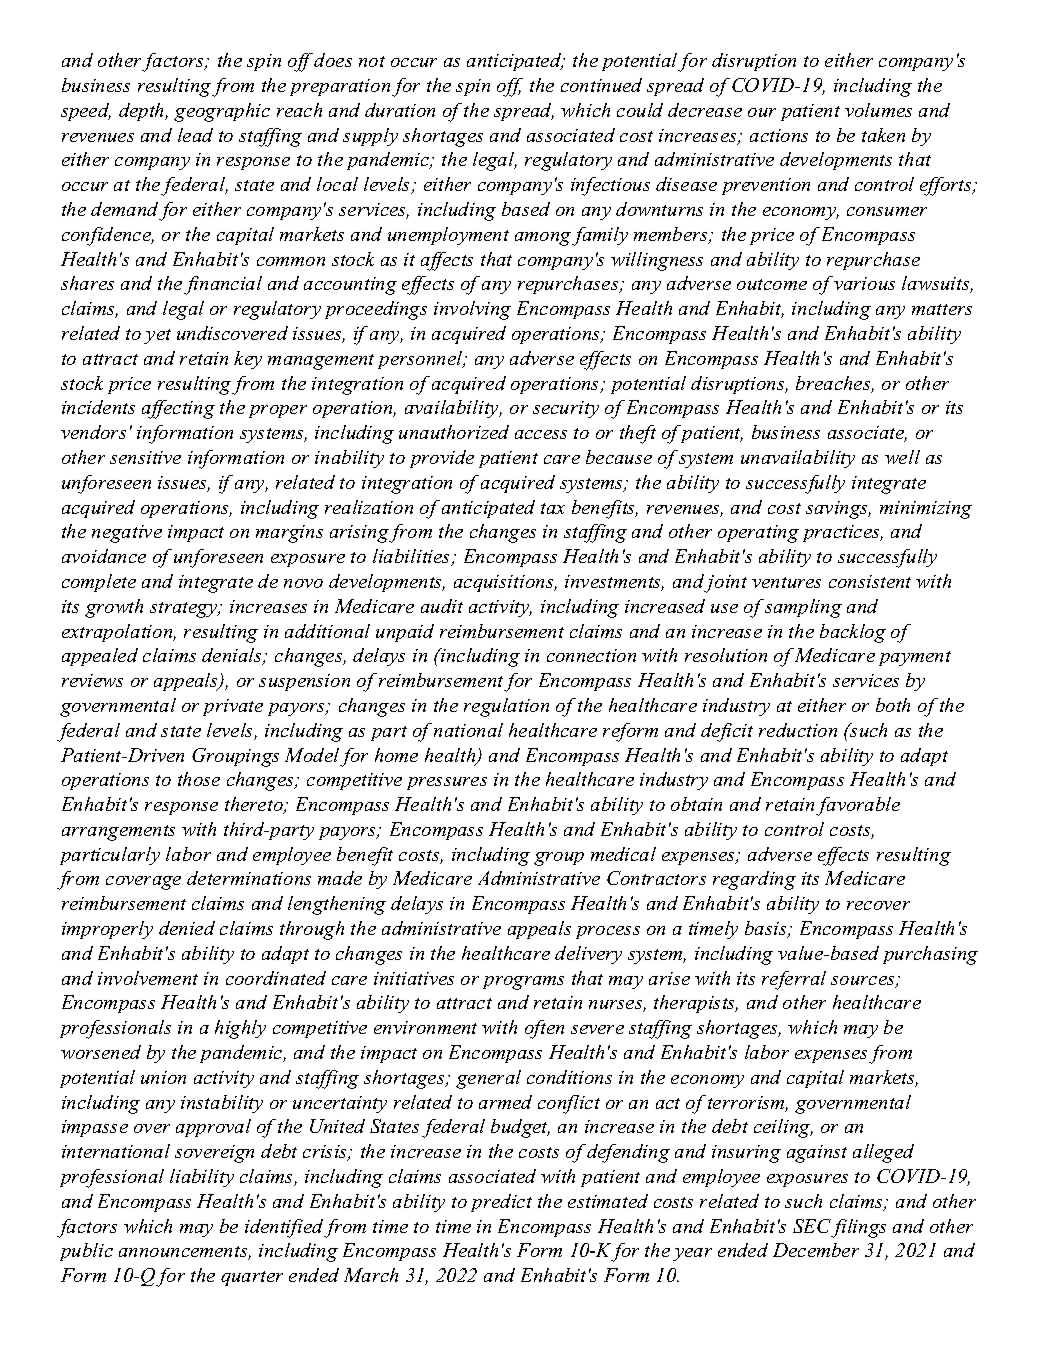 The width and height of the page is (1039, 1345). I want to click on security, so click(566, 409).
